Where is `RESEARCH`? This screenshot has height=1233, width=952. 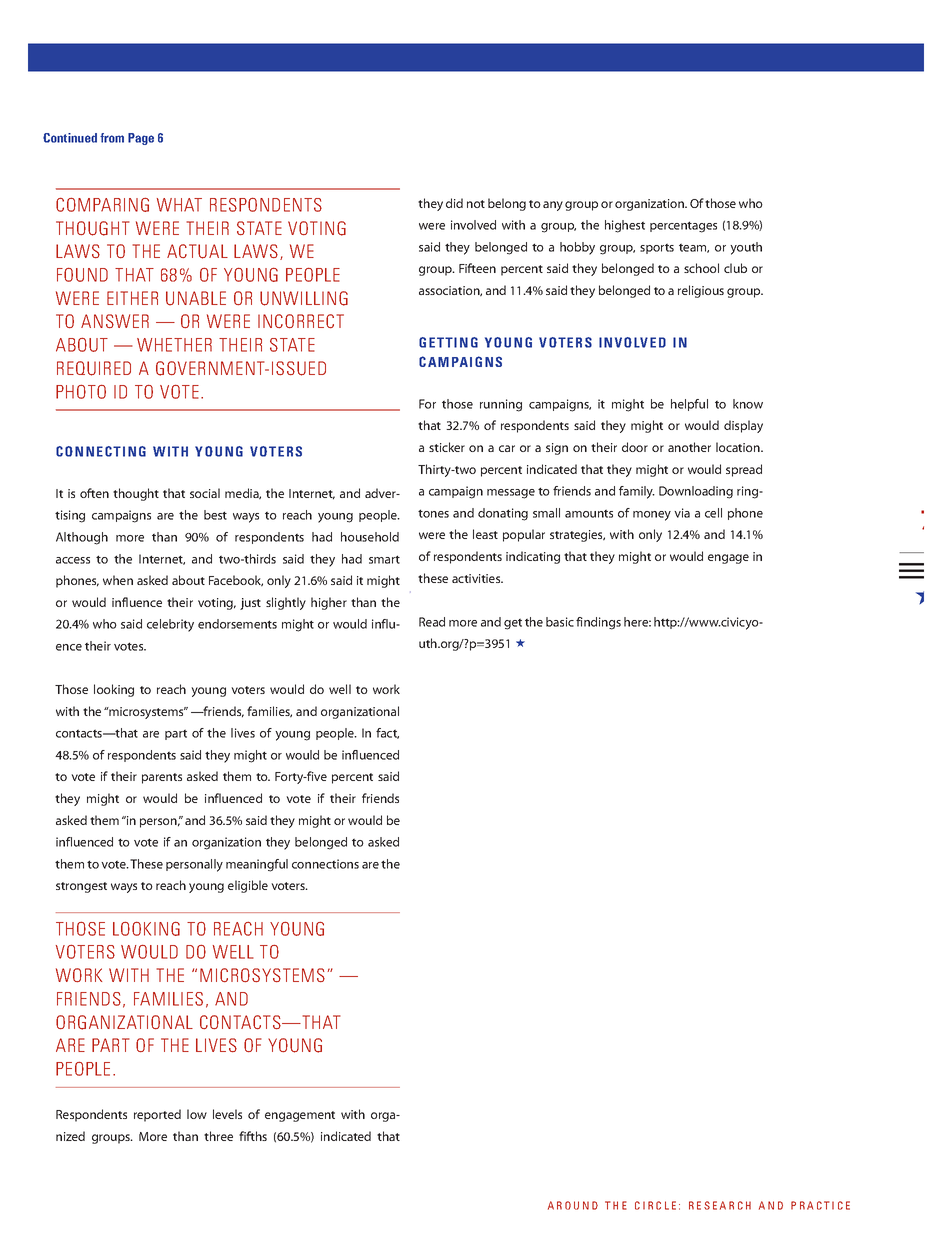
RESEARCH is located at coordinates (720, 1205).
